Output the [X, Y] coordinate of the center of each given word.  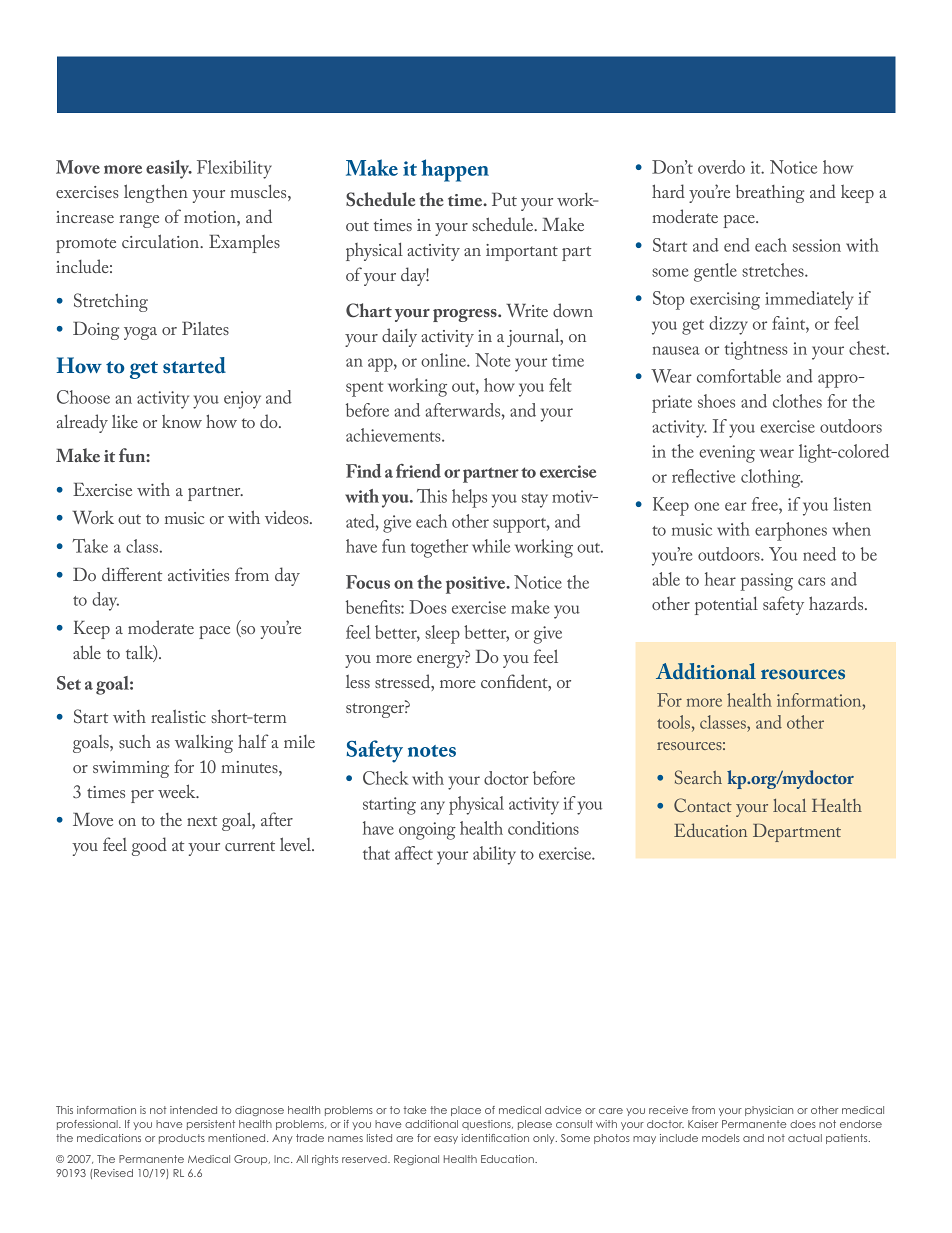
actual [805, 1138]
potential [726, 605]
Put [504, 199]
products [182, 1139]
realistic [178, 716]
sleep [442, 634]
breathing [770, 194]
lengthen [156, 193]
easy [446, 1140]
